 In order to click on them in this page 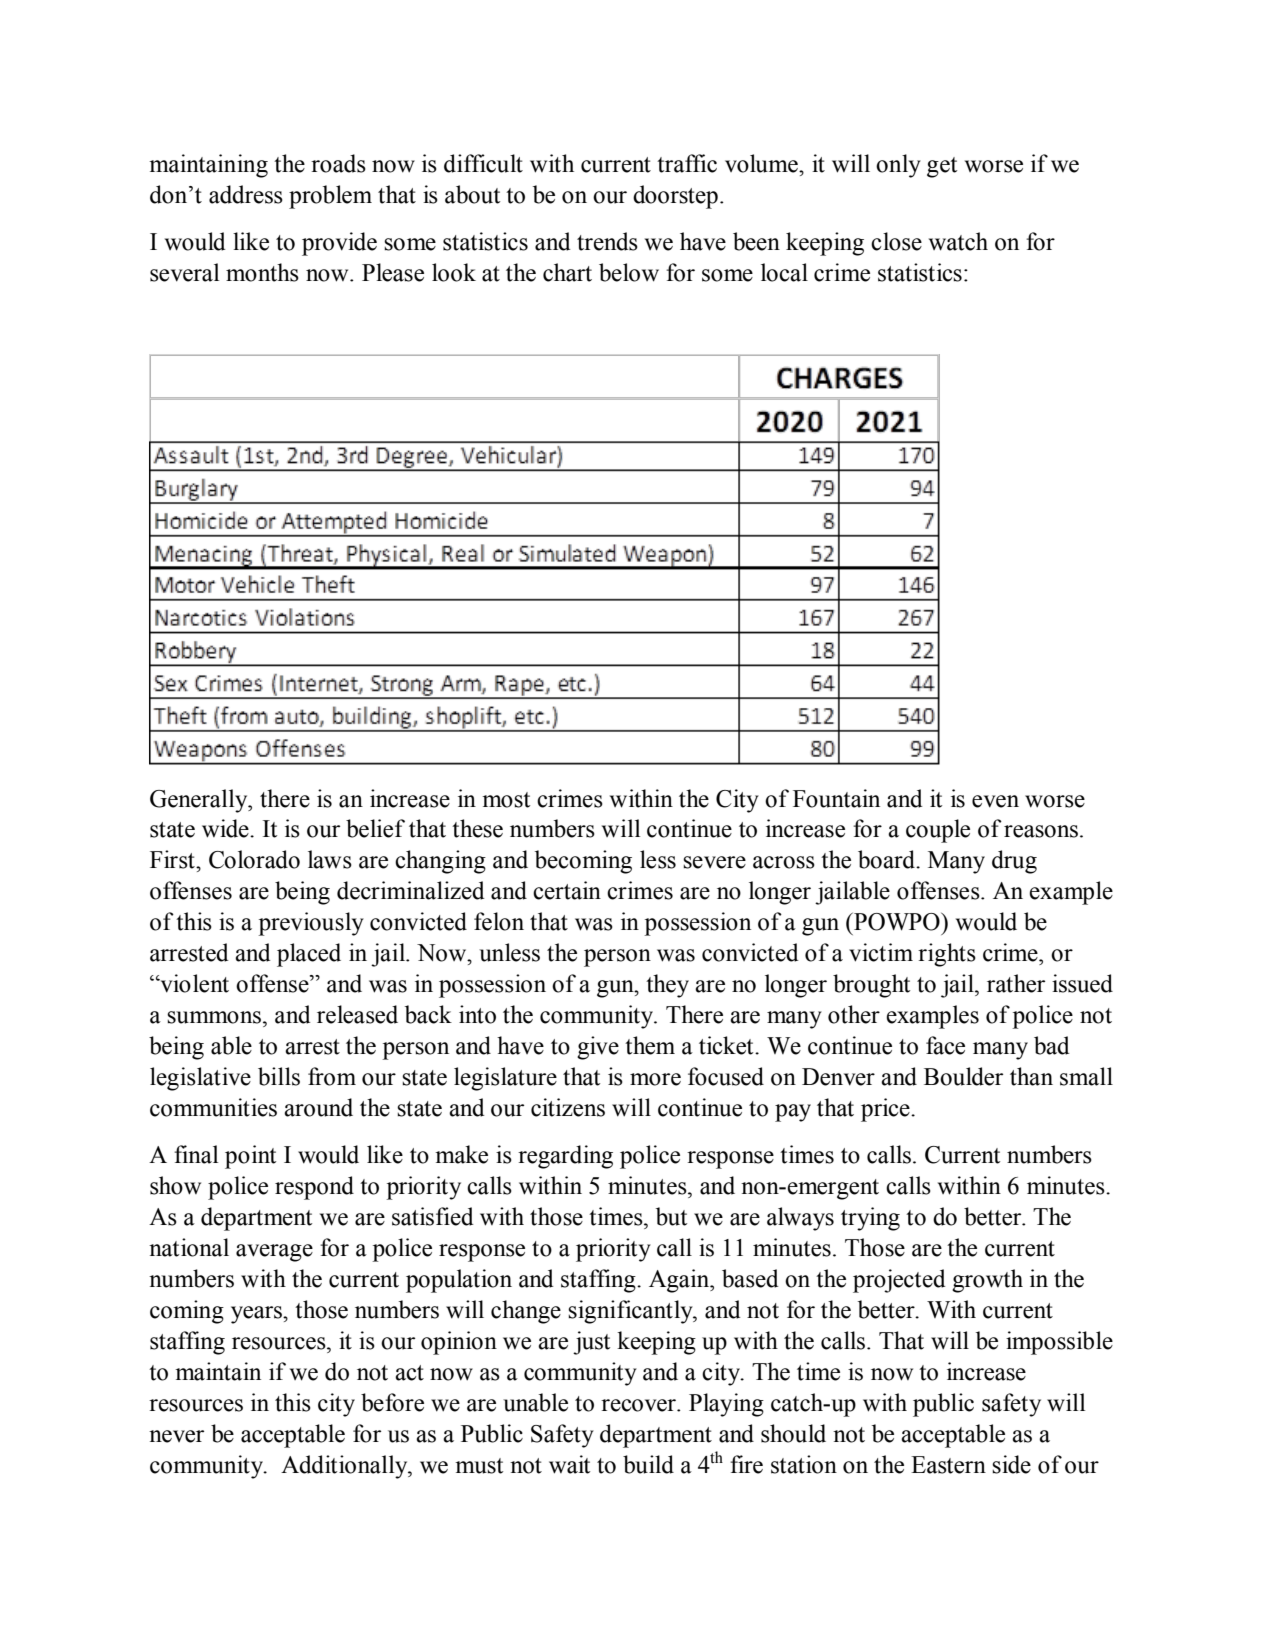, I will do `click(650, 1045)`.
